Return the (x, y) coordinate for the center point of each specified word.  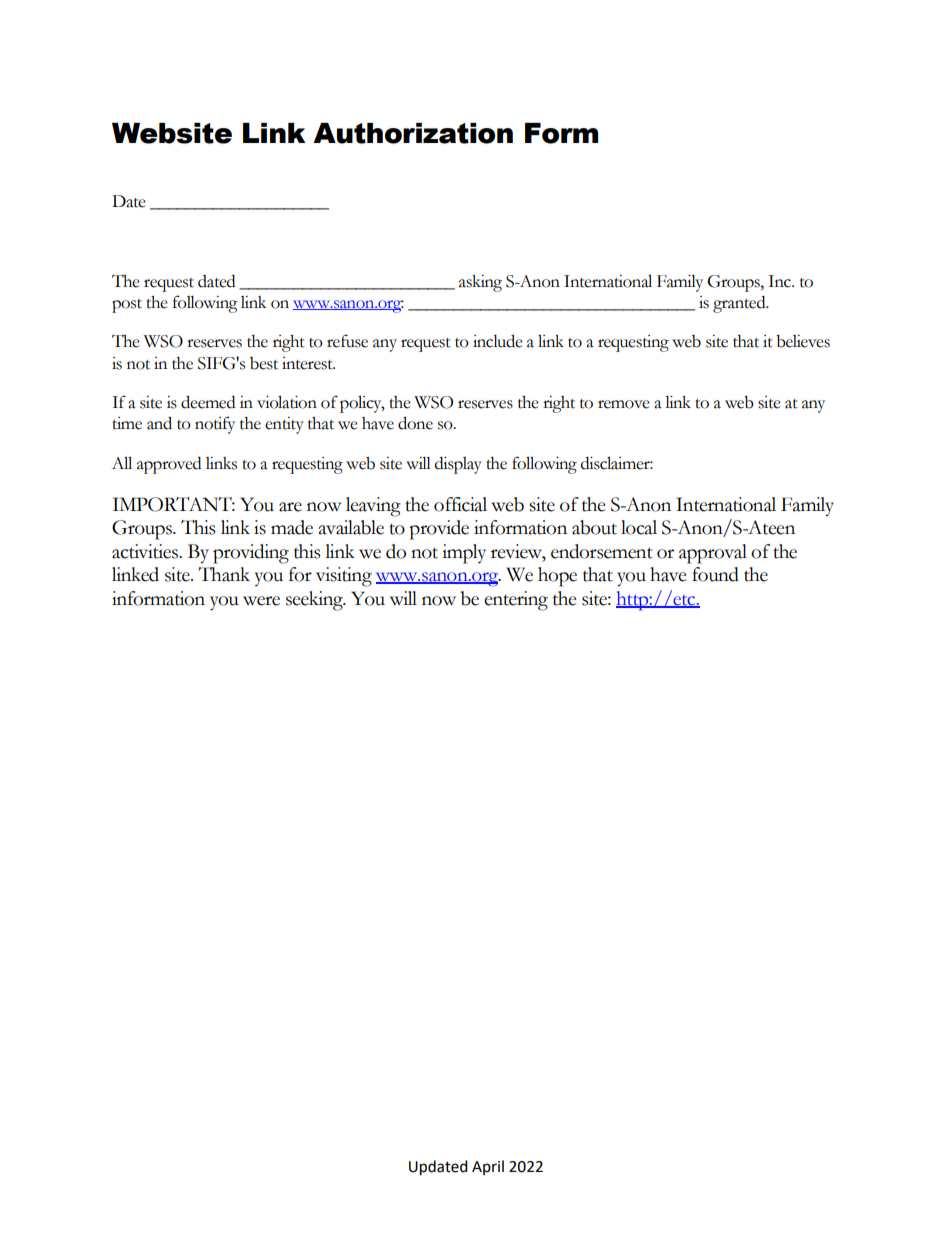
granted (740, 304)
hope (557, 577)
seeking (315, 601)
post (127, 306)
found (715, 574)
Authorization (413, 133)
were (261, 601)
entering (516, 601)
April (488, 1167)
